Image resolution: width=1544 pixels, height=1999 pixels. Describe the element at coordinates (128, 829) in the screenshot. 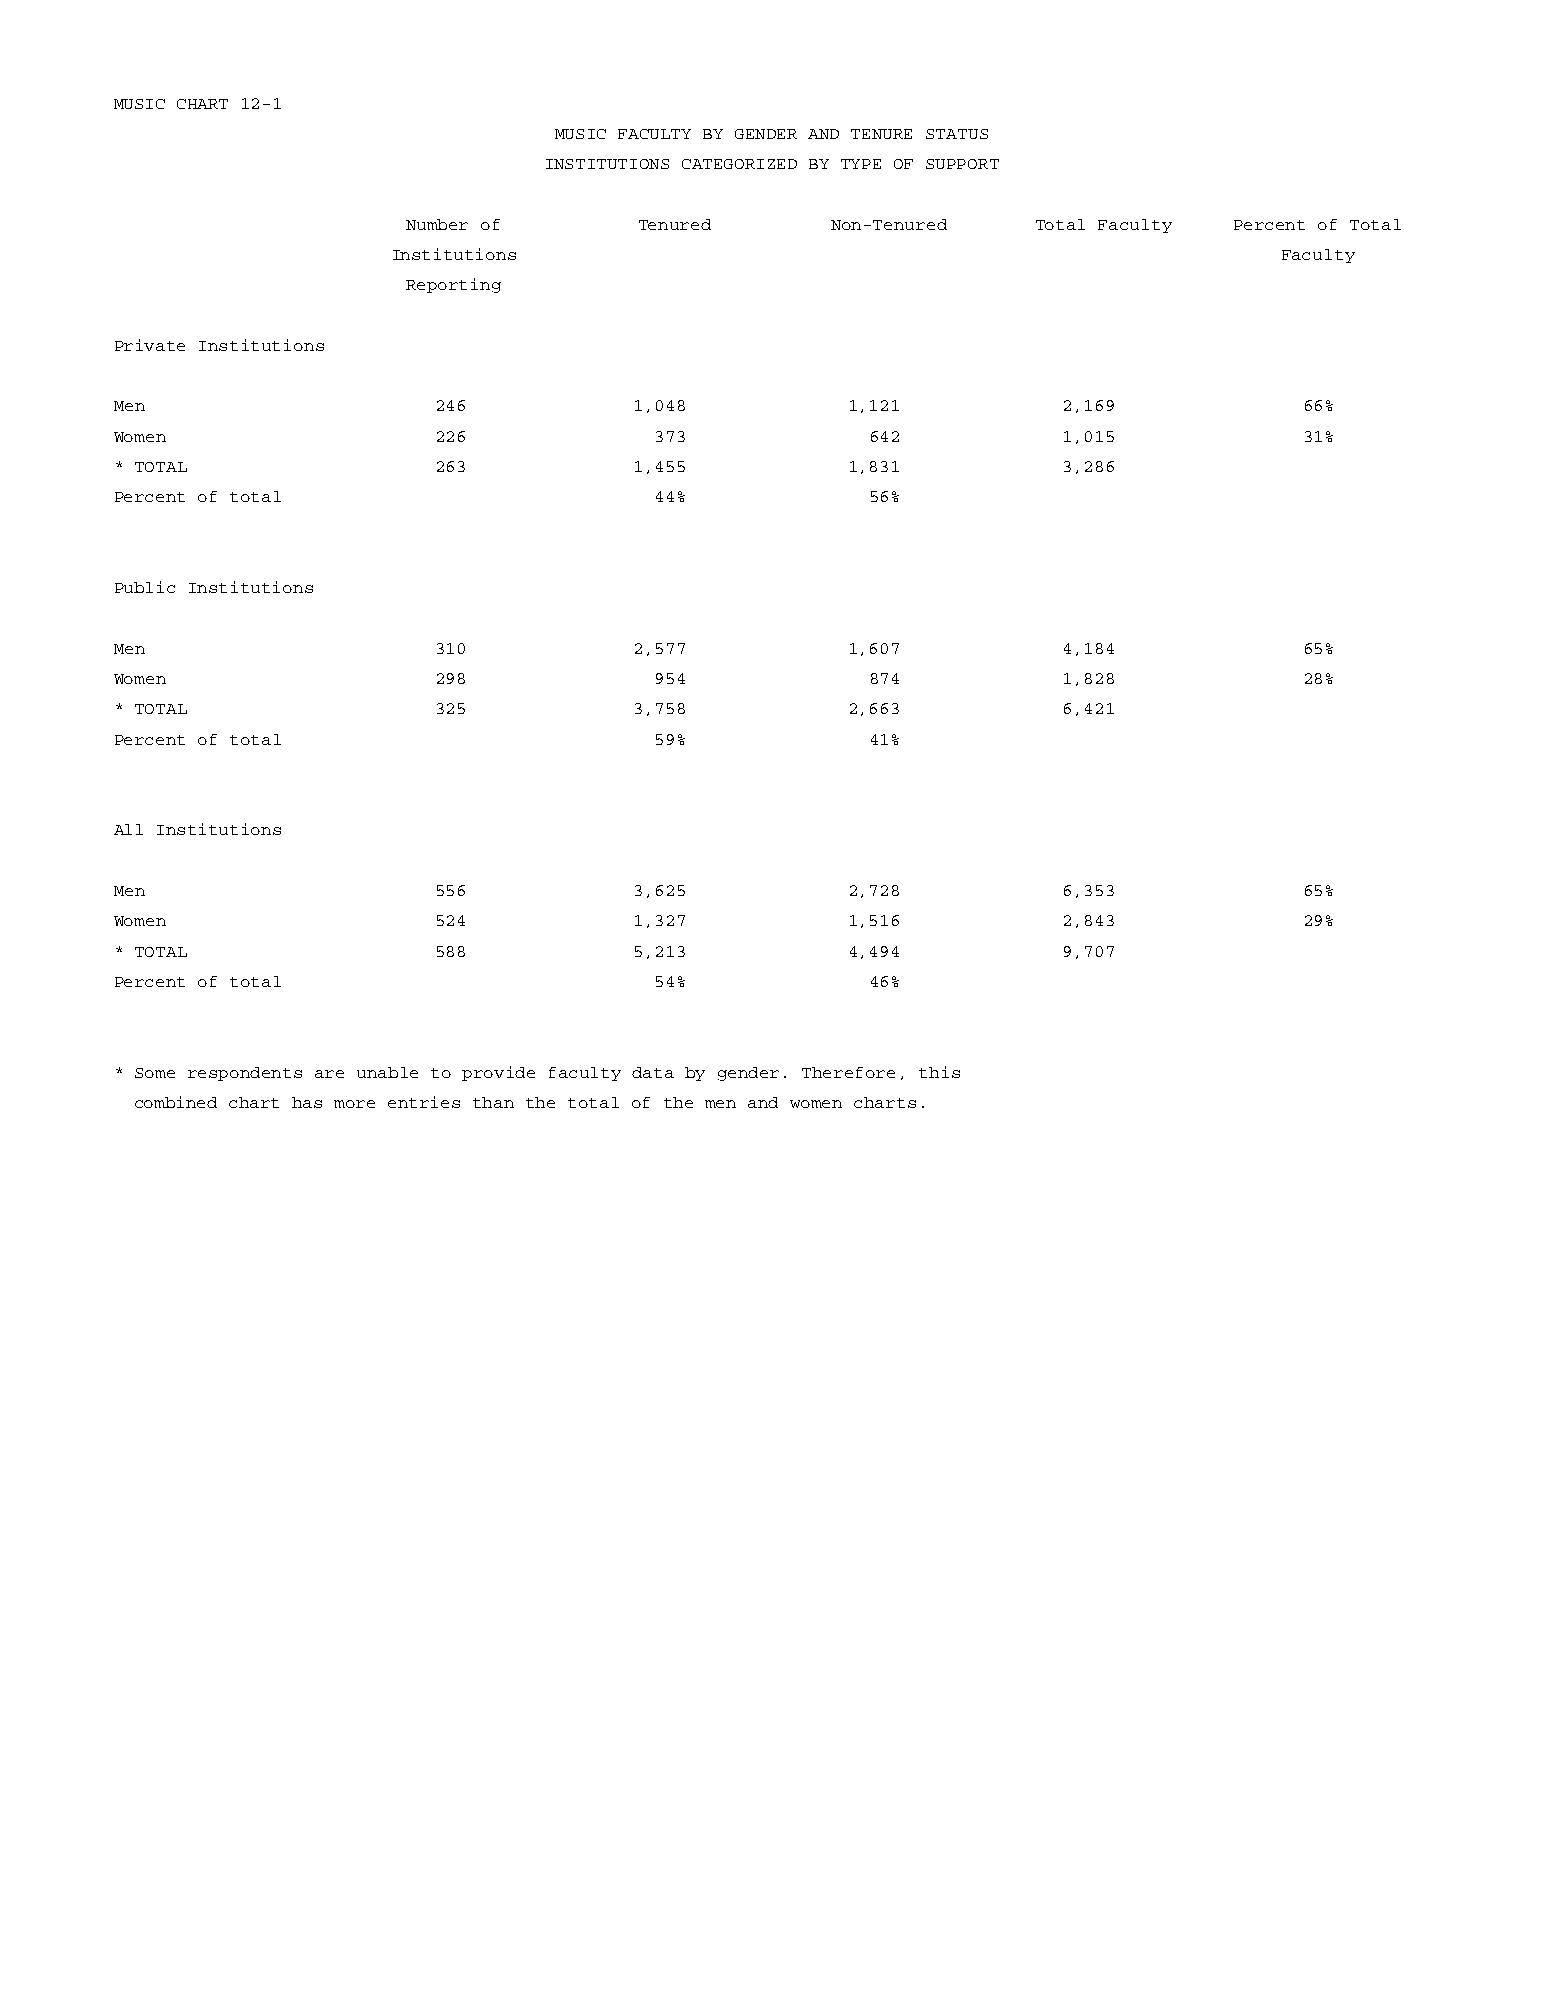

I see `All` at that location.
